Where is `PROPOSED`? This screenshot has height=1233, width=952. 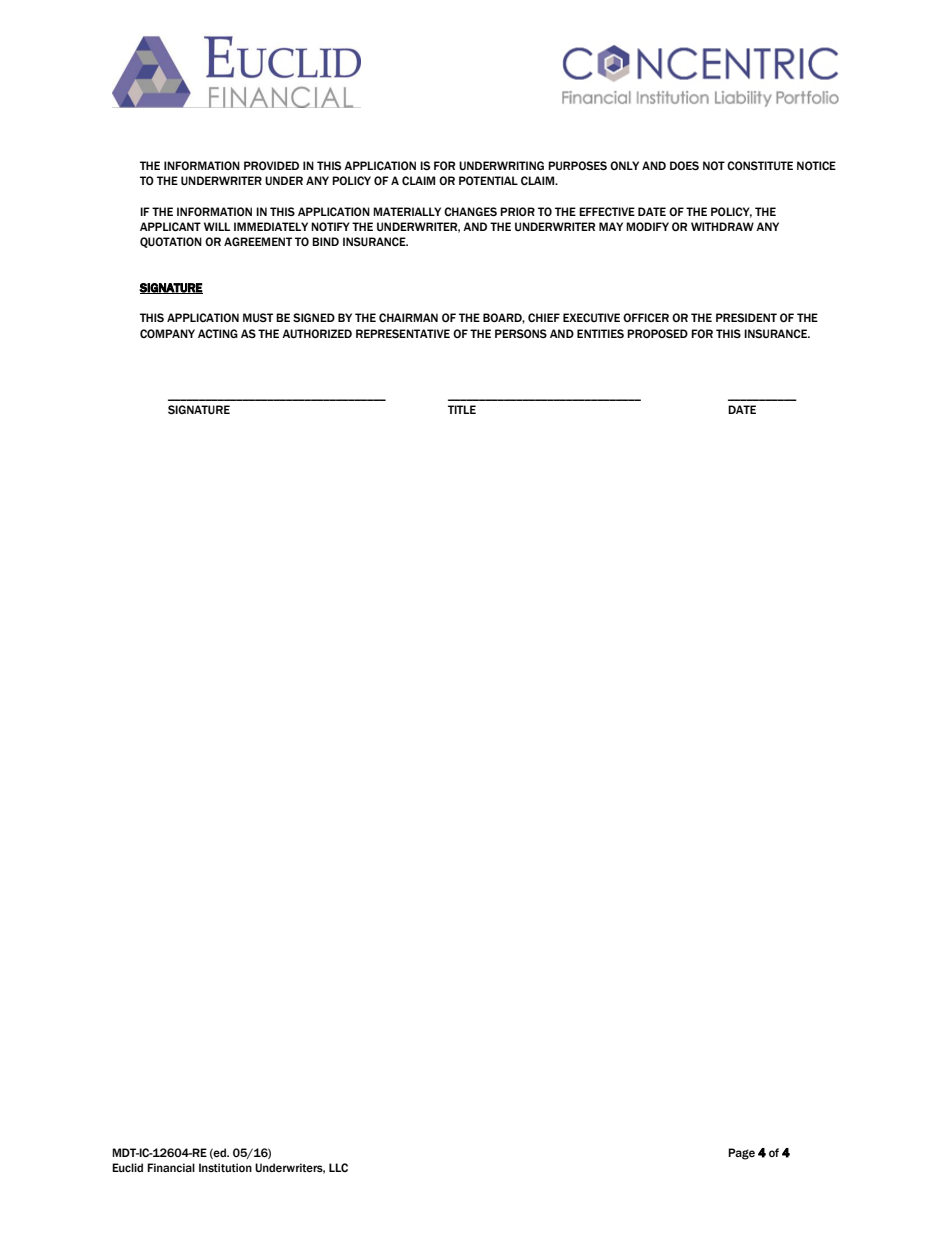 PROPOSED is located at coordinates (657, 333).
